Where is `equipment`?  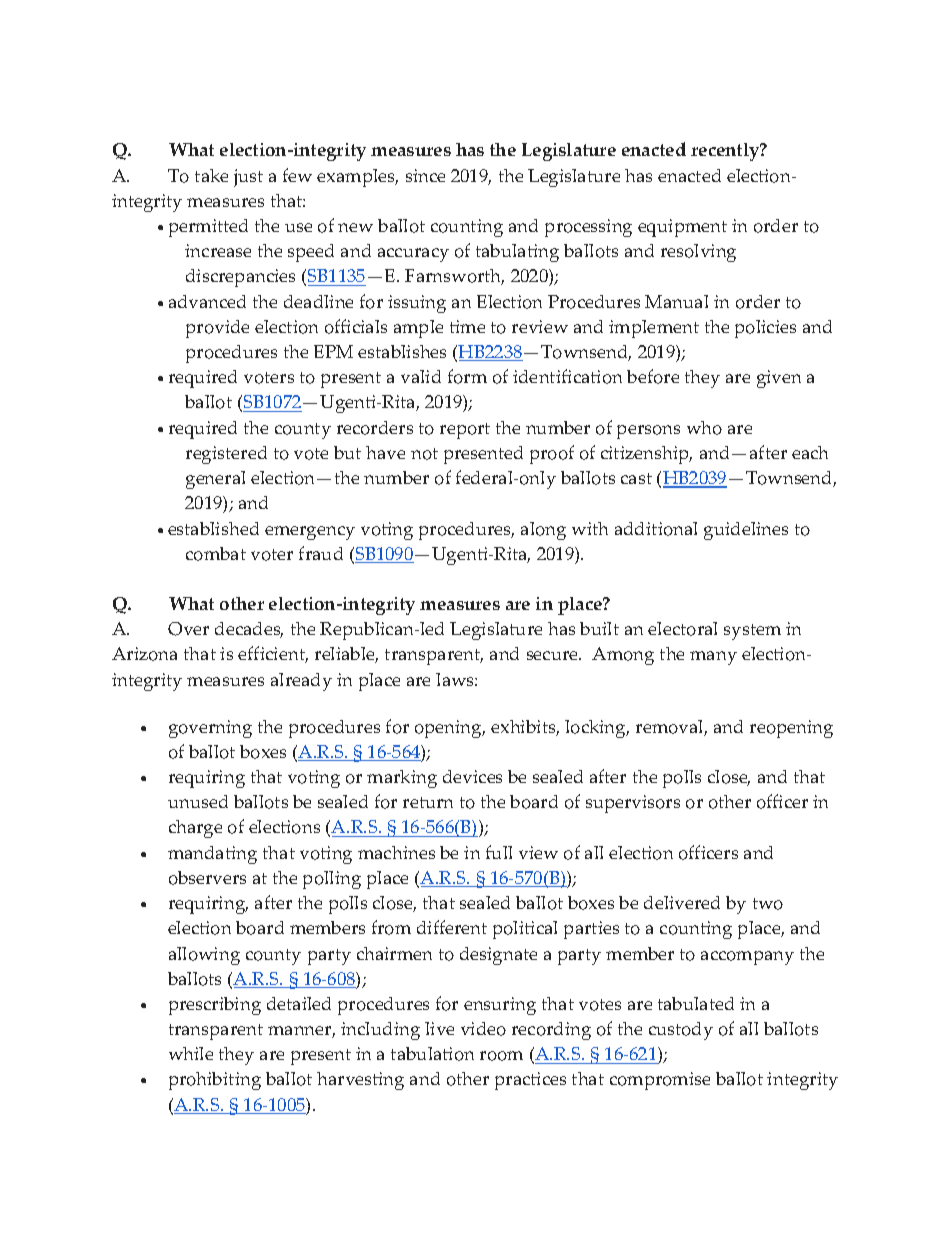
equipment is located at coordinates (682, 228).
